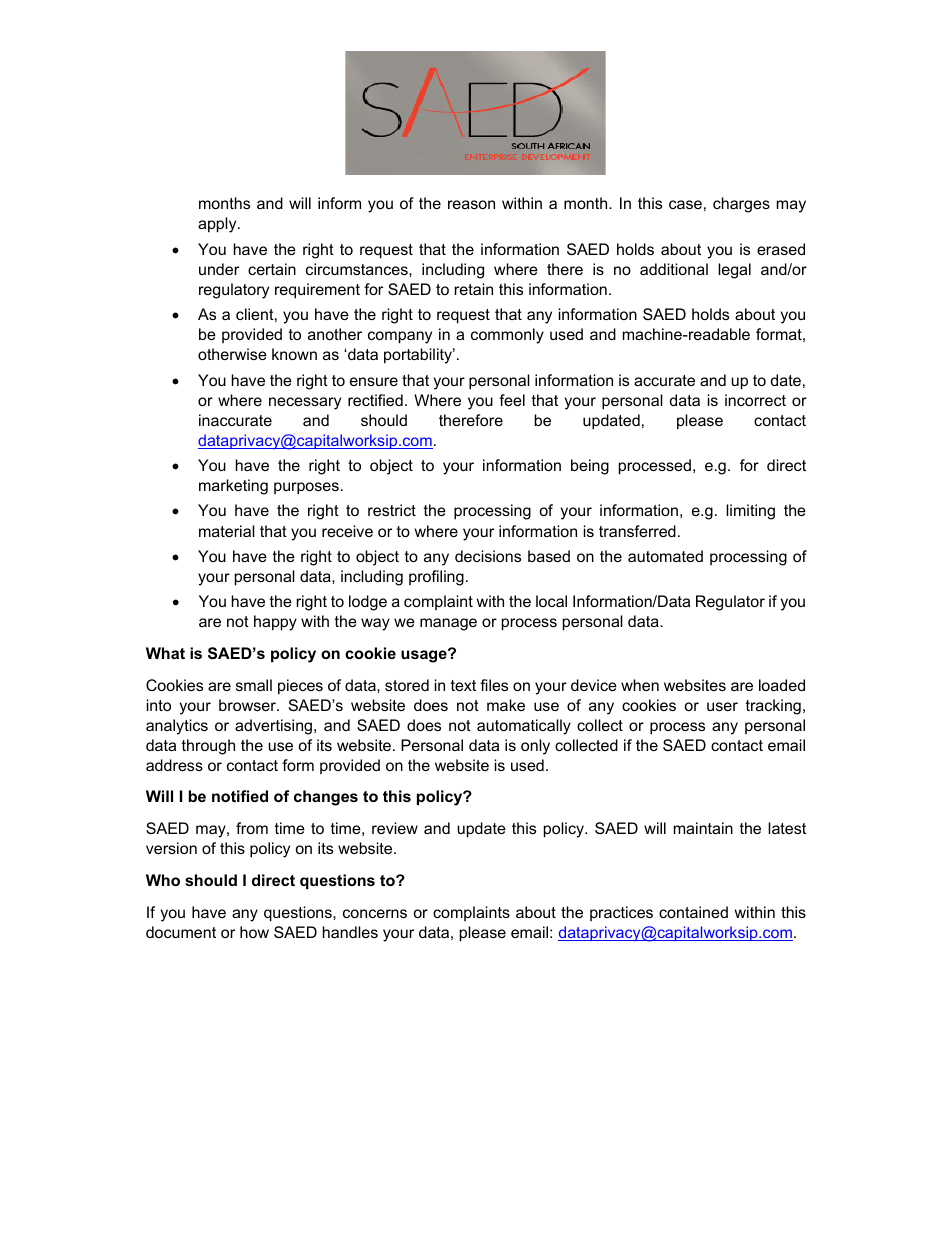 The image size is (952, 1233). Describe the element at coordinates (227, 531) in the document. I see `material` at that location.
